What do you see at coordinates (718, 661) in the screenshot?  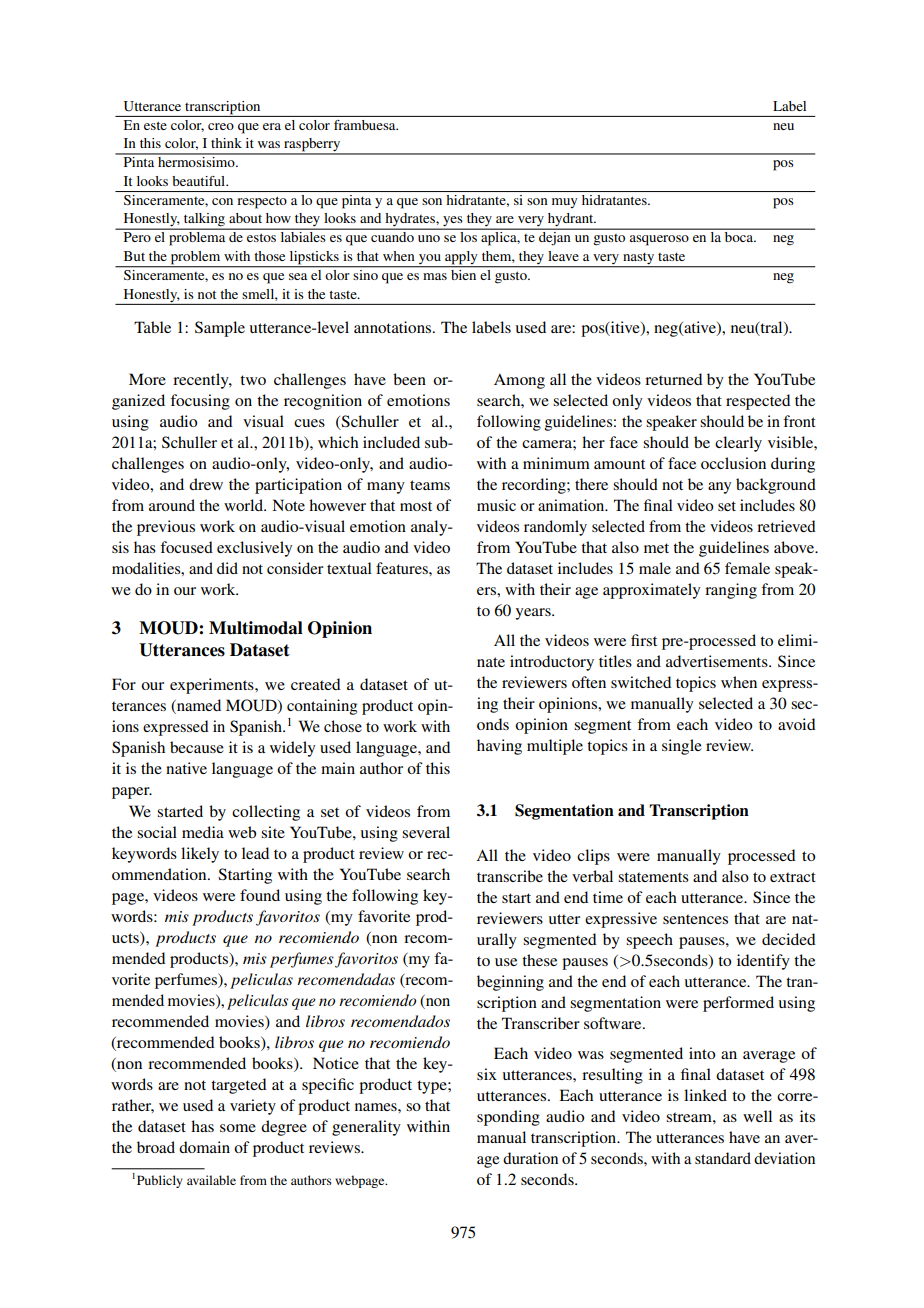 I see `advertisements` at bounding box center [718, 661].
